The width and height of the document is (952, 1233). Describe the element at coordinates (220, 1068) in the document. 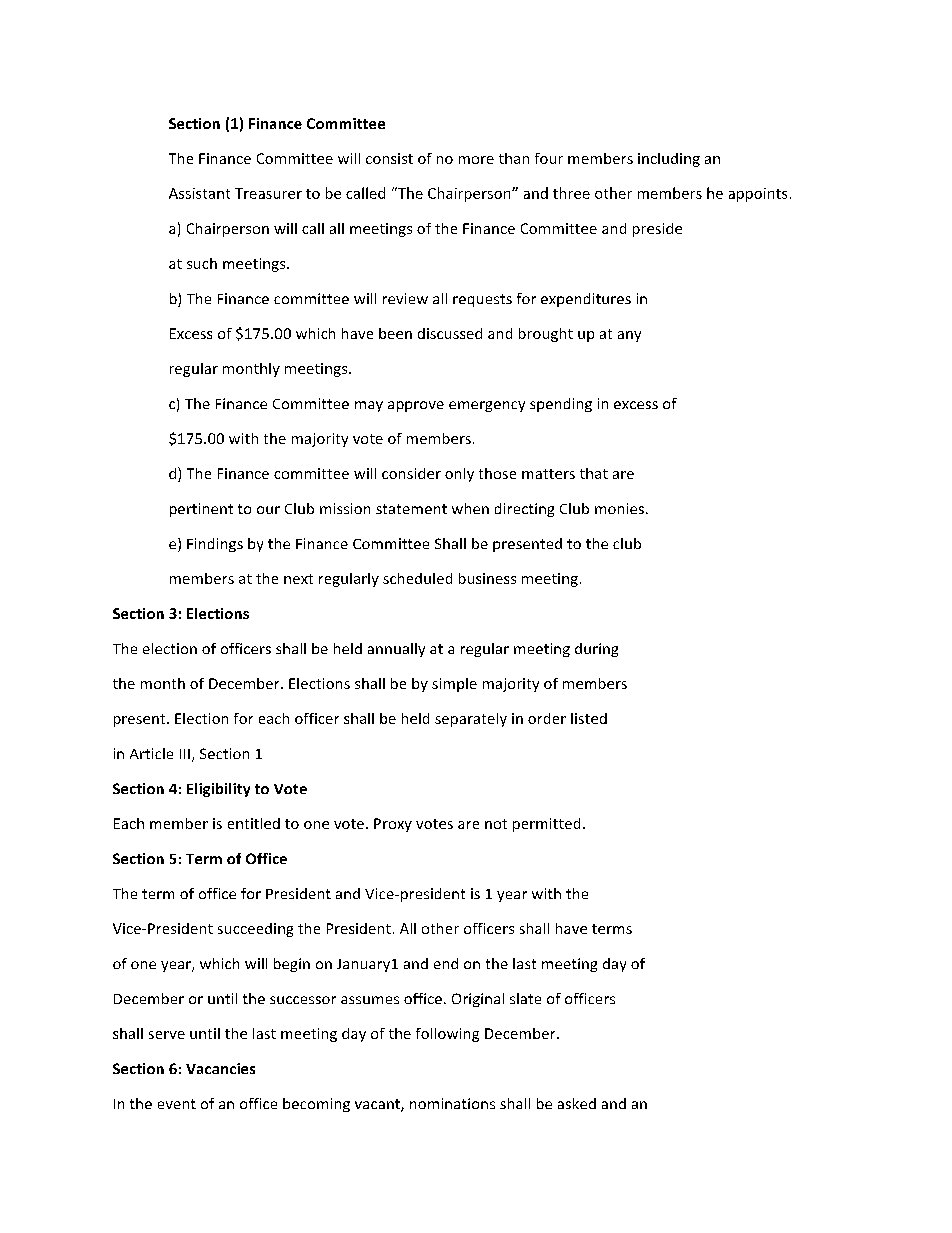

I see `Vacancies` at that location.
